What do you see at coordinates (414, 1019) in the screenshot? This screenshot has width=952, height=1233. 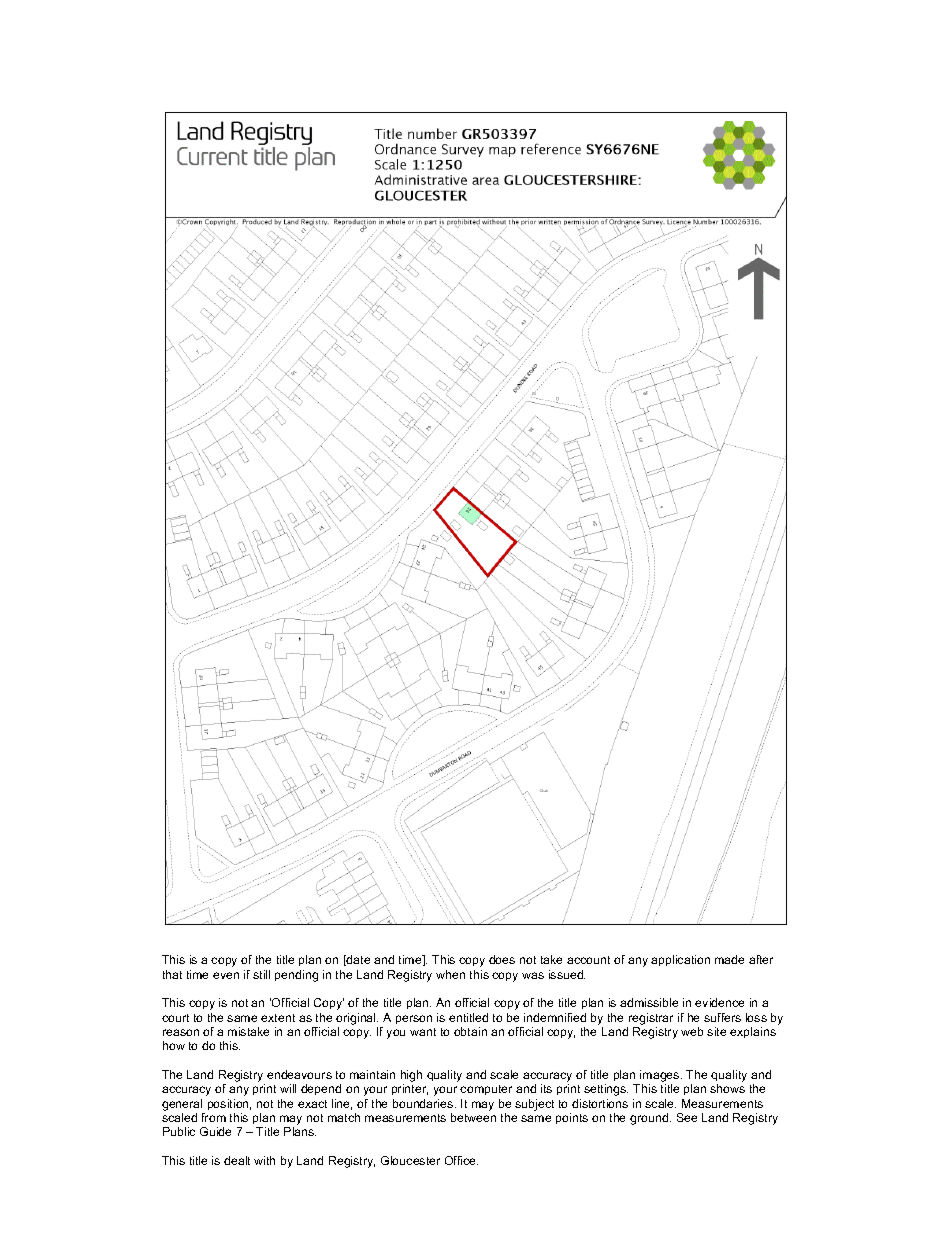 I see `person` at bounding box center [414, 1019].
